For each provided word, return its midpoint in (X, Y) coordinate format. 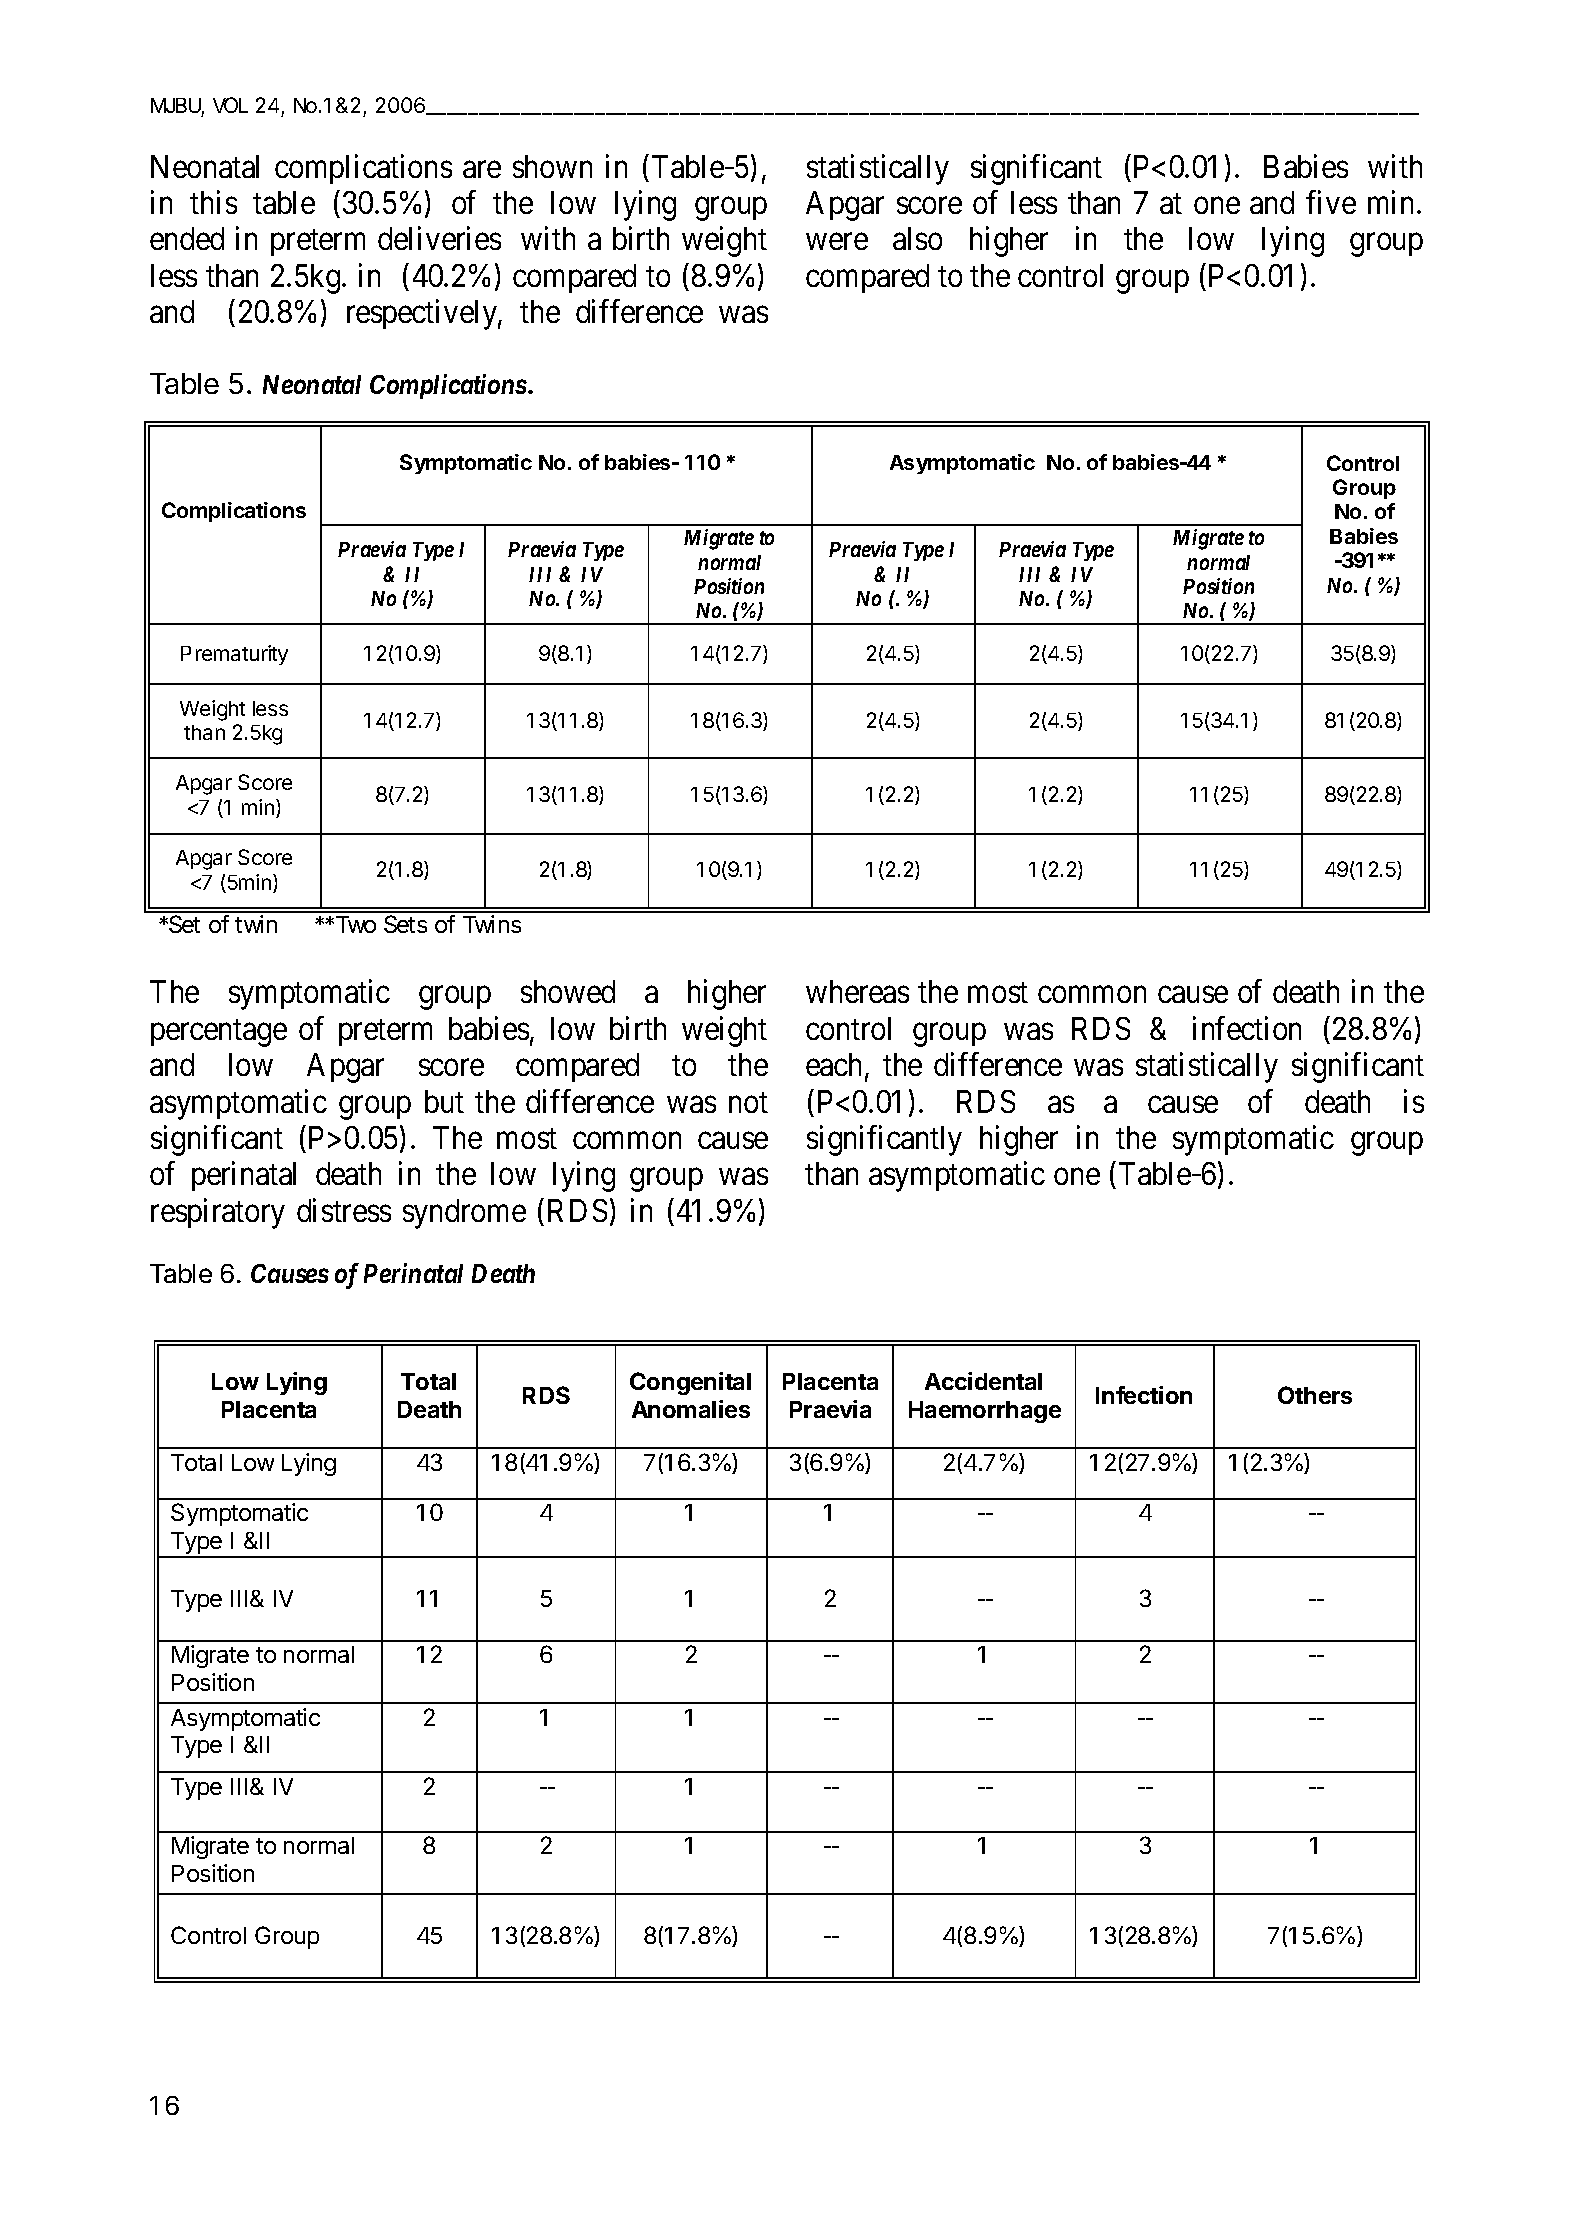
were (837, 242)
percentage (219, 1033)
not (748, 1102)
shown (552, 166)
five (1331, 202)
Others (1315, 1395)
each (836, 1066)
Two (354, 924)
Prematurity (234, 655)
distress (344, 1210)
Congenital (690, 1383)
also (917, 238)
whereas (857, 991)
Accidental (983, 1381)
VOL (230, 105)
